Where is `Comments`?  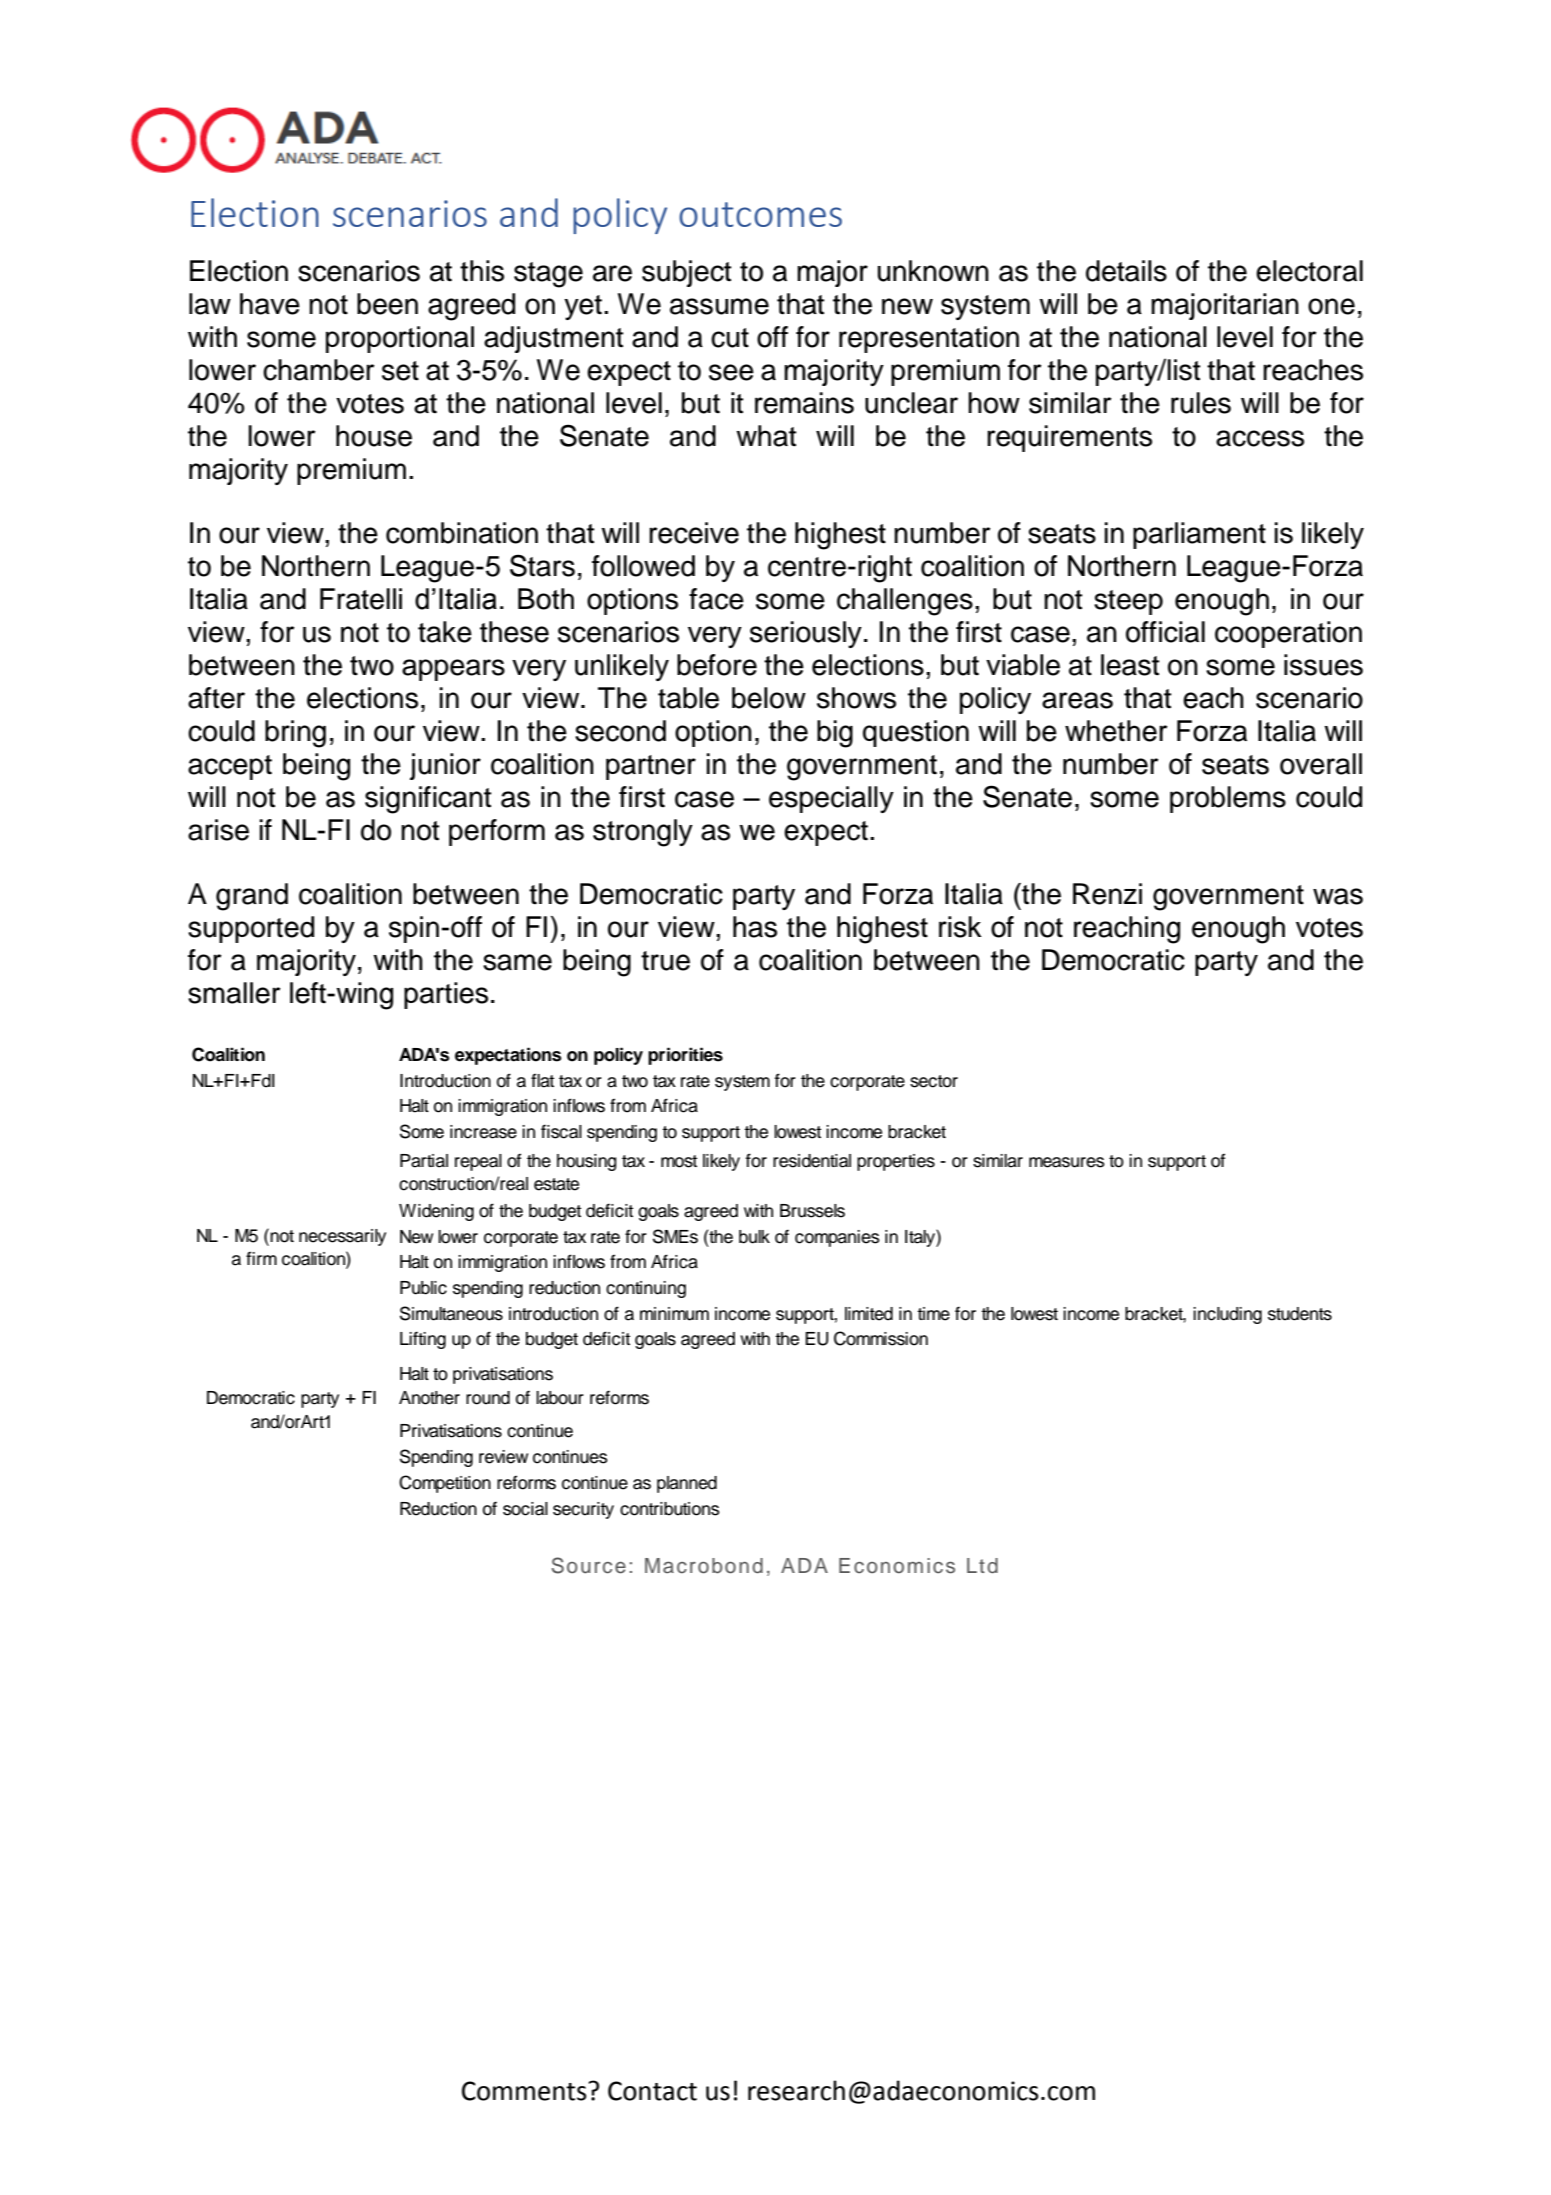 Comments is located at coordinates (525, 2091).
